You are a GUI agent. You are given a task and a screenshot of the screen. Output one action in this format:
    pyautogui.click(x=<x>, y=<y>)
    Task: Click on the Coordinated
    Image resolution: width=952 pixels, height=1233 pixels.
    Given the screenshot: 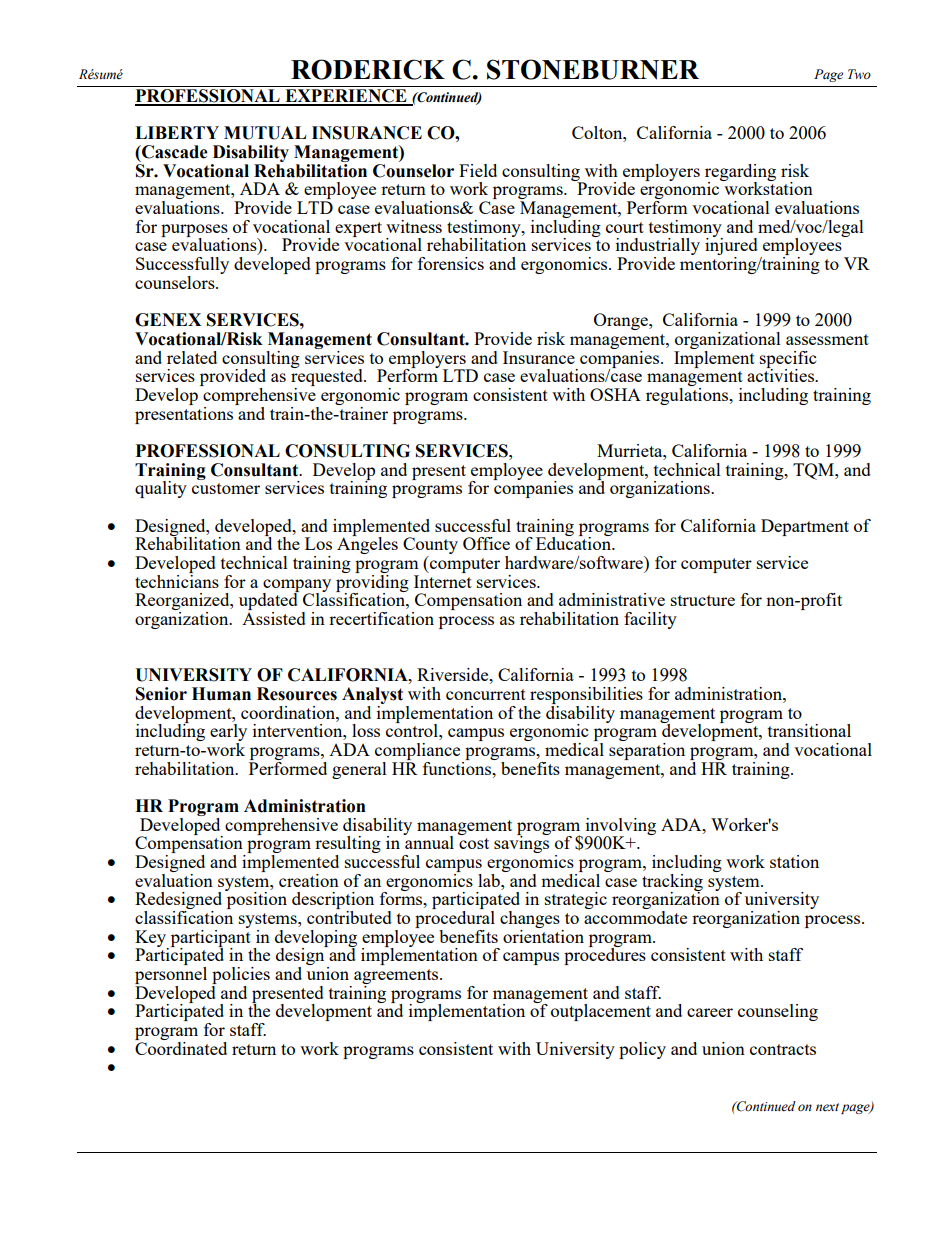 What is the action you would take?
    pyautogui.click(x=181, y=1047)
